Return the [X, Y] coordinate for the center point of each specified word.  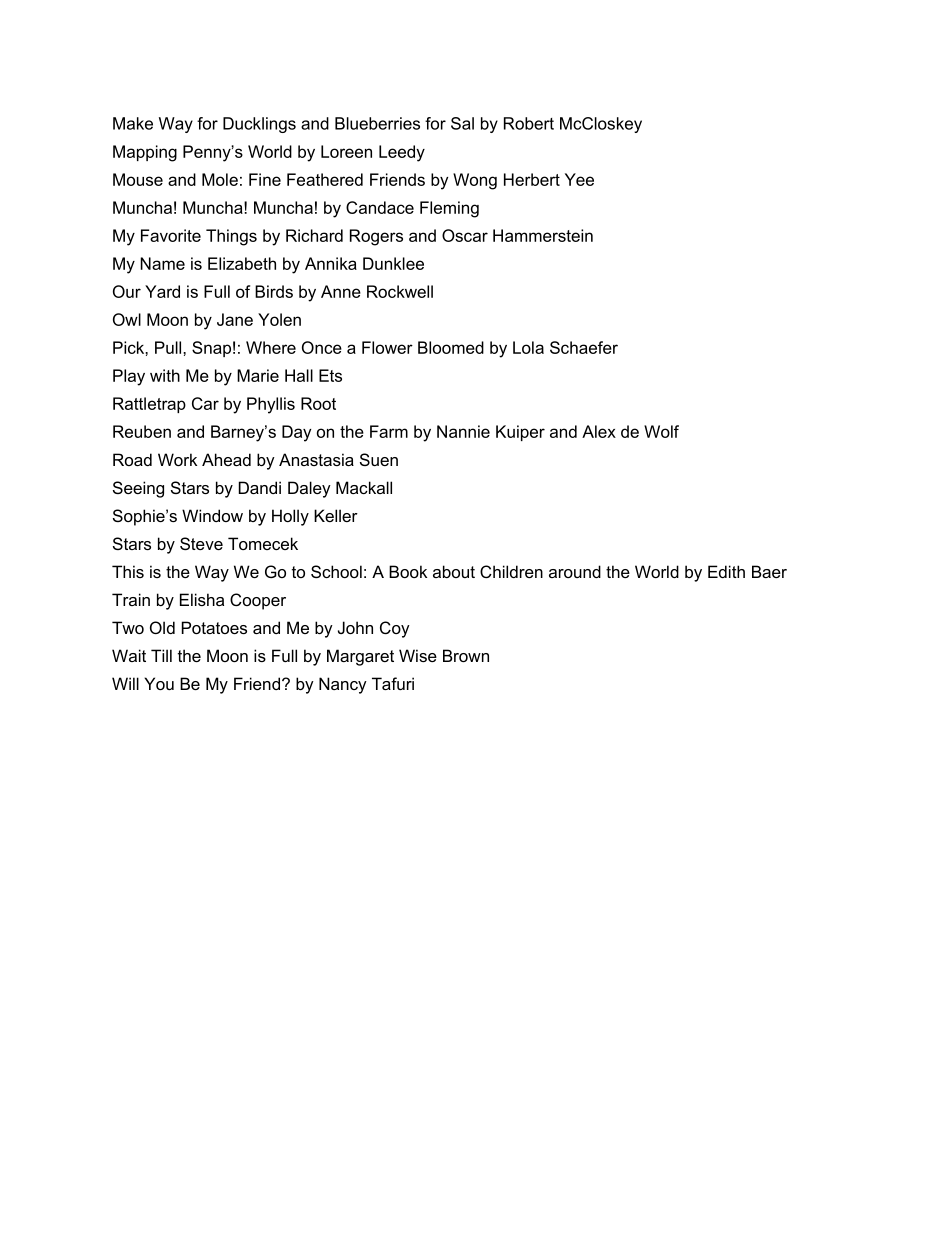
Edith [726, 571]
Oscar [465, 235]
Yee [579, 179]
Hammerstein [543, 235]
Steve [201, 543]
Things [231, 237]
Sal [462, 123]
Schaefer [584, 347]
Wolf [661, 431]
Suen [379, 459]
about [454, 571]
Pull [169, 347]
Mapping [145, 153]
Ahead [226, 459]
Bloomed [451, 347]
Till [161, 655]
